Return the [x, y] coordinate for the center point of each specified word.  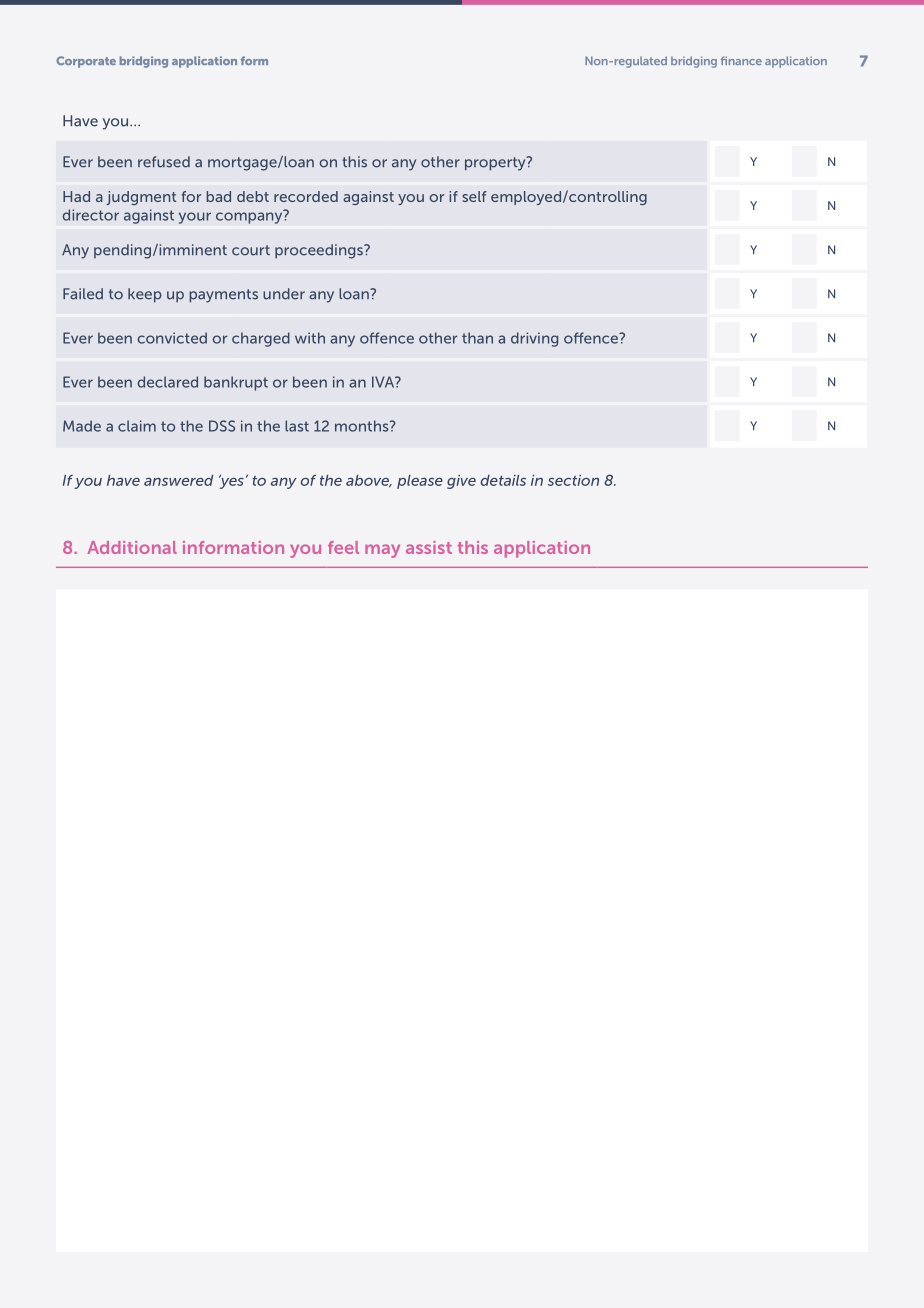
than [477, 338]
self [474, 196]
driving [534, 339]
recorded [306, 196]
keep [145, 295]
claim [137, 426]
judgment [141, 198]
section [573, 480]
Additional [132, 547]
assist [429, 547]
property [496, 163]
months [363, 426]
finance [741, 60]
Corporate [86, 62]
